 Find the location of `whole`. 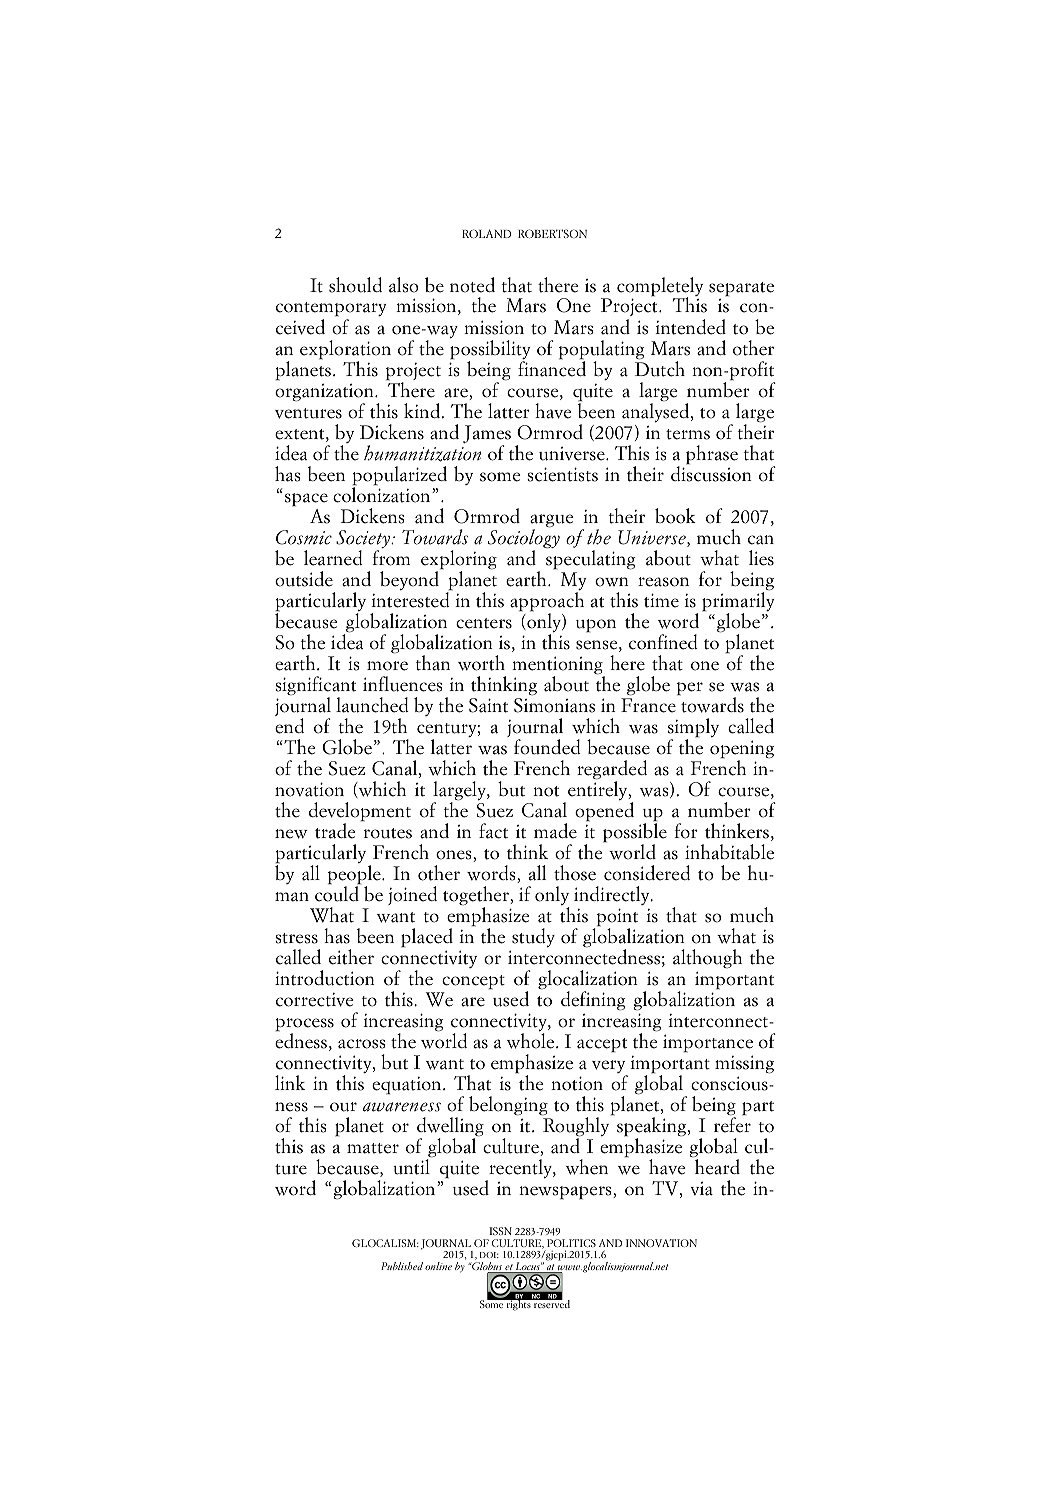

whole is located at coordinates (532, 1041).
